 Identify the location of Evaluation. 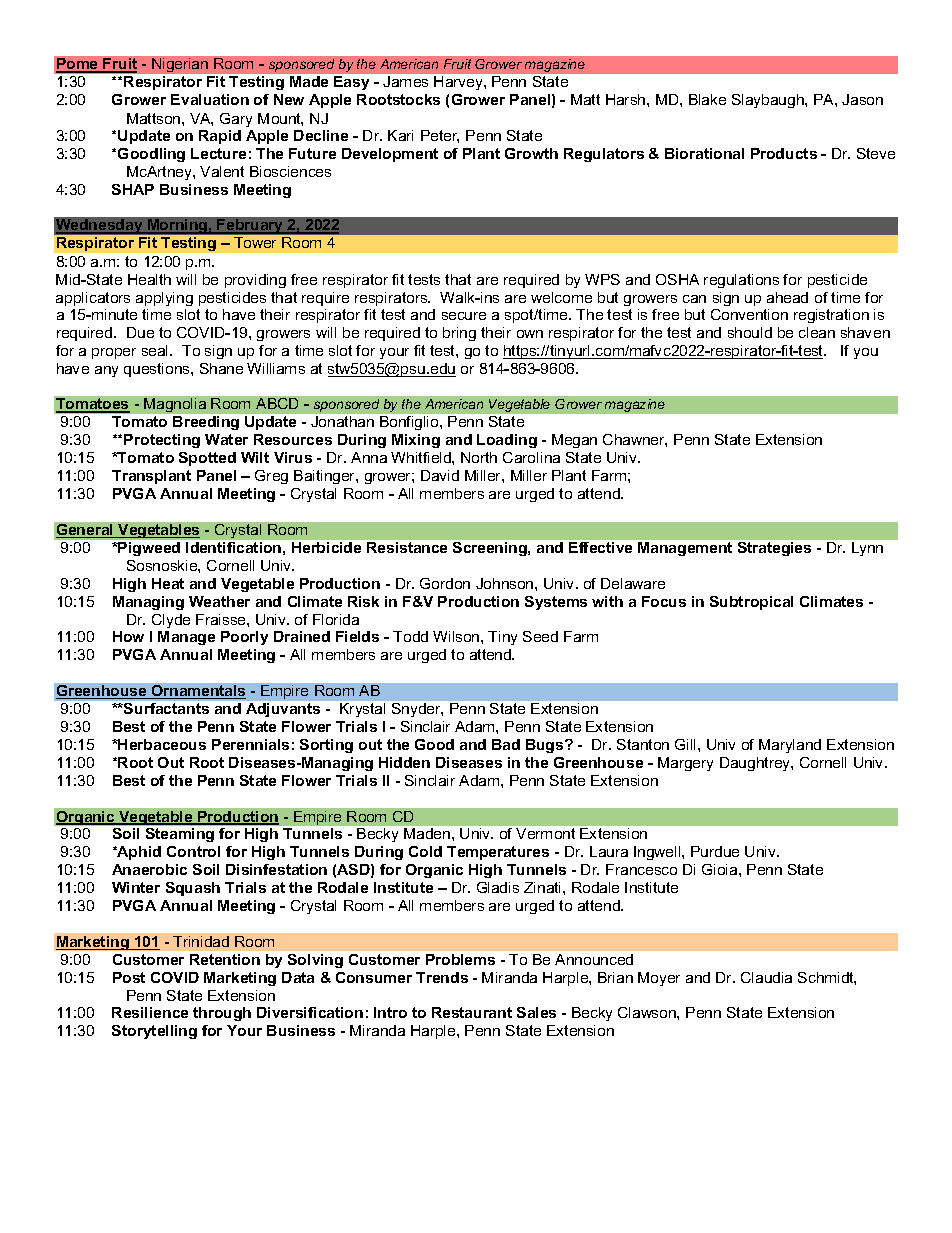
(210, 99).
